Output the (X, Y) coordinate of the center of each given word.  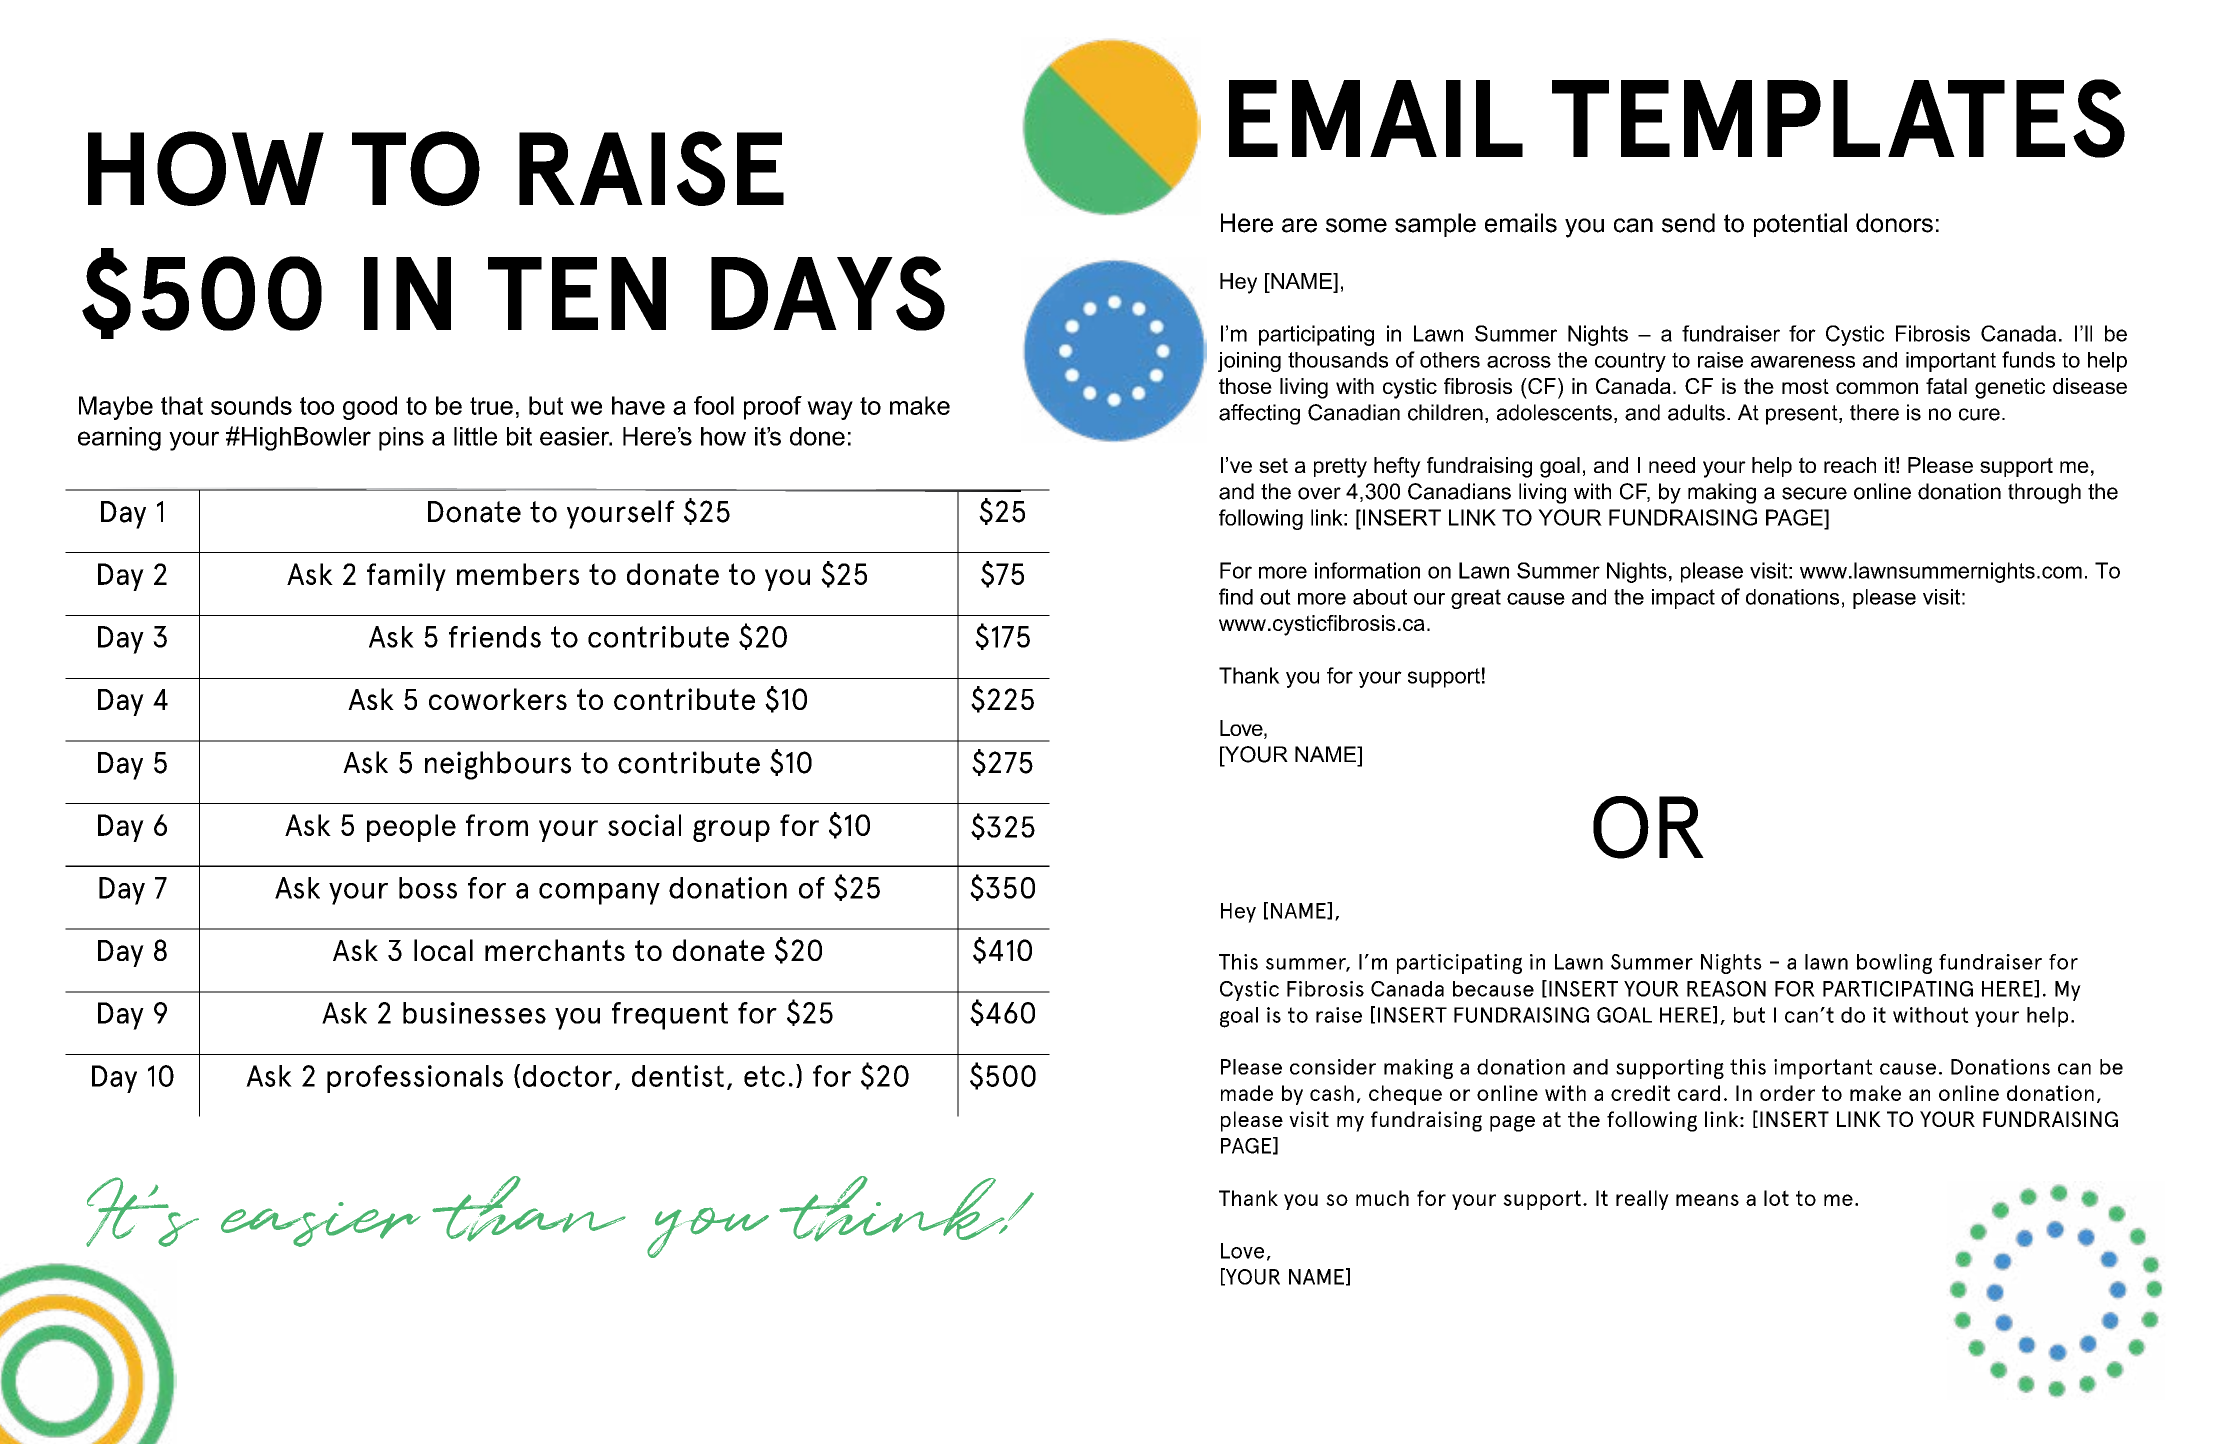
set (1273, 465)
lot (1776, 1198)
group (731, 830)
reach (1850, 465)
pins (401, 439)
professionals (415, 1079)
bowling (1894, 964)
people (411, 828)
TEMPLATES (1838, 118)
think (893, 1209)
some (1356, 225)
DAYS (828, 293)
